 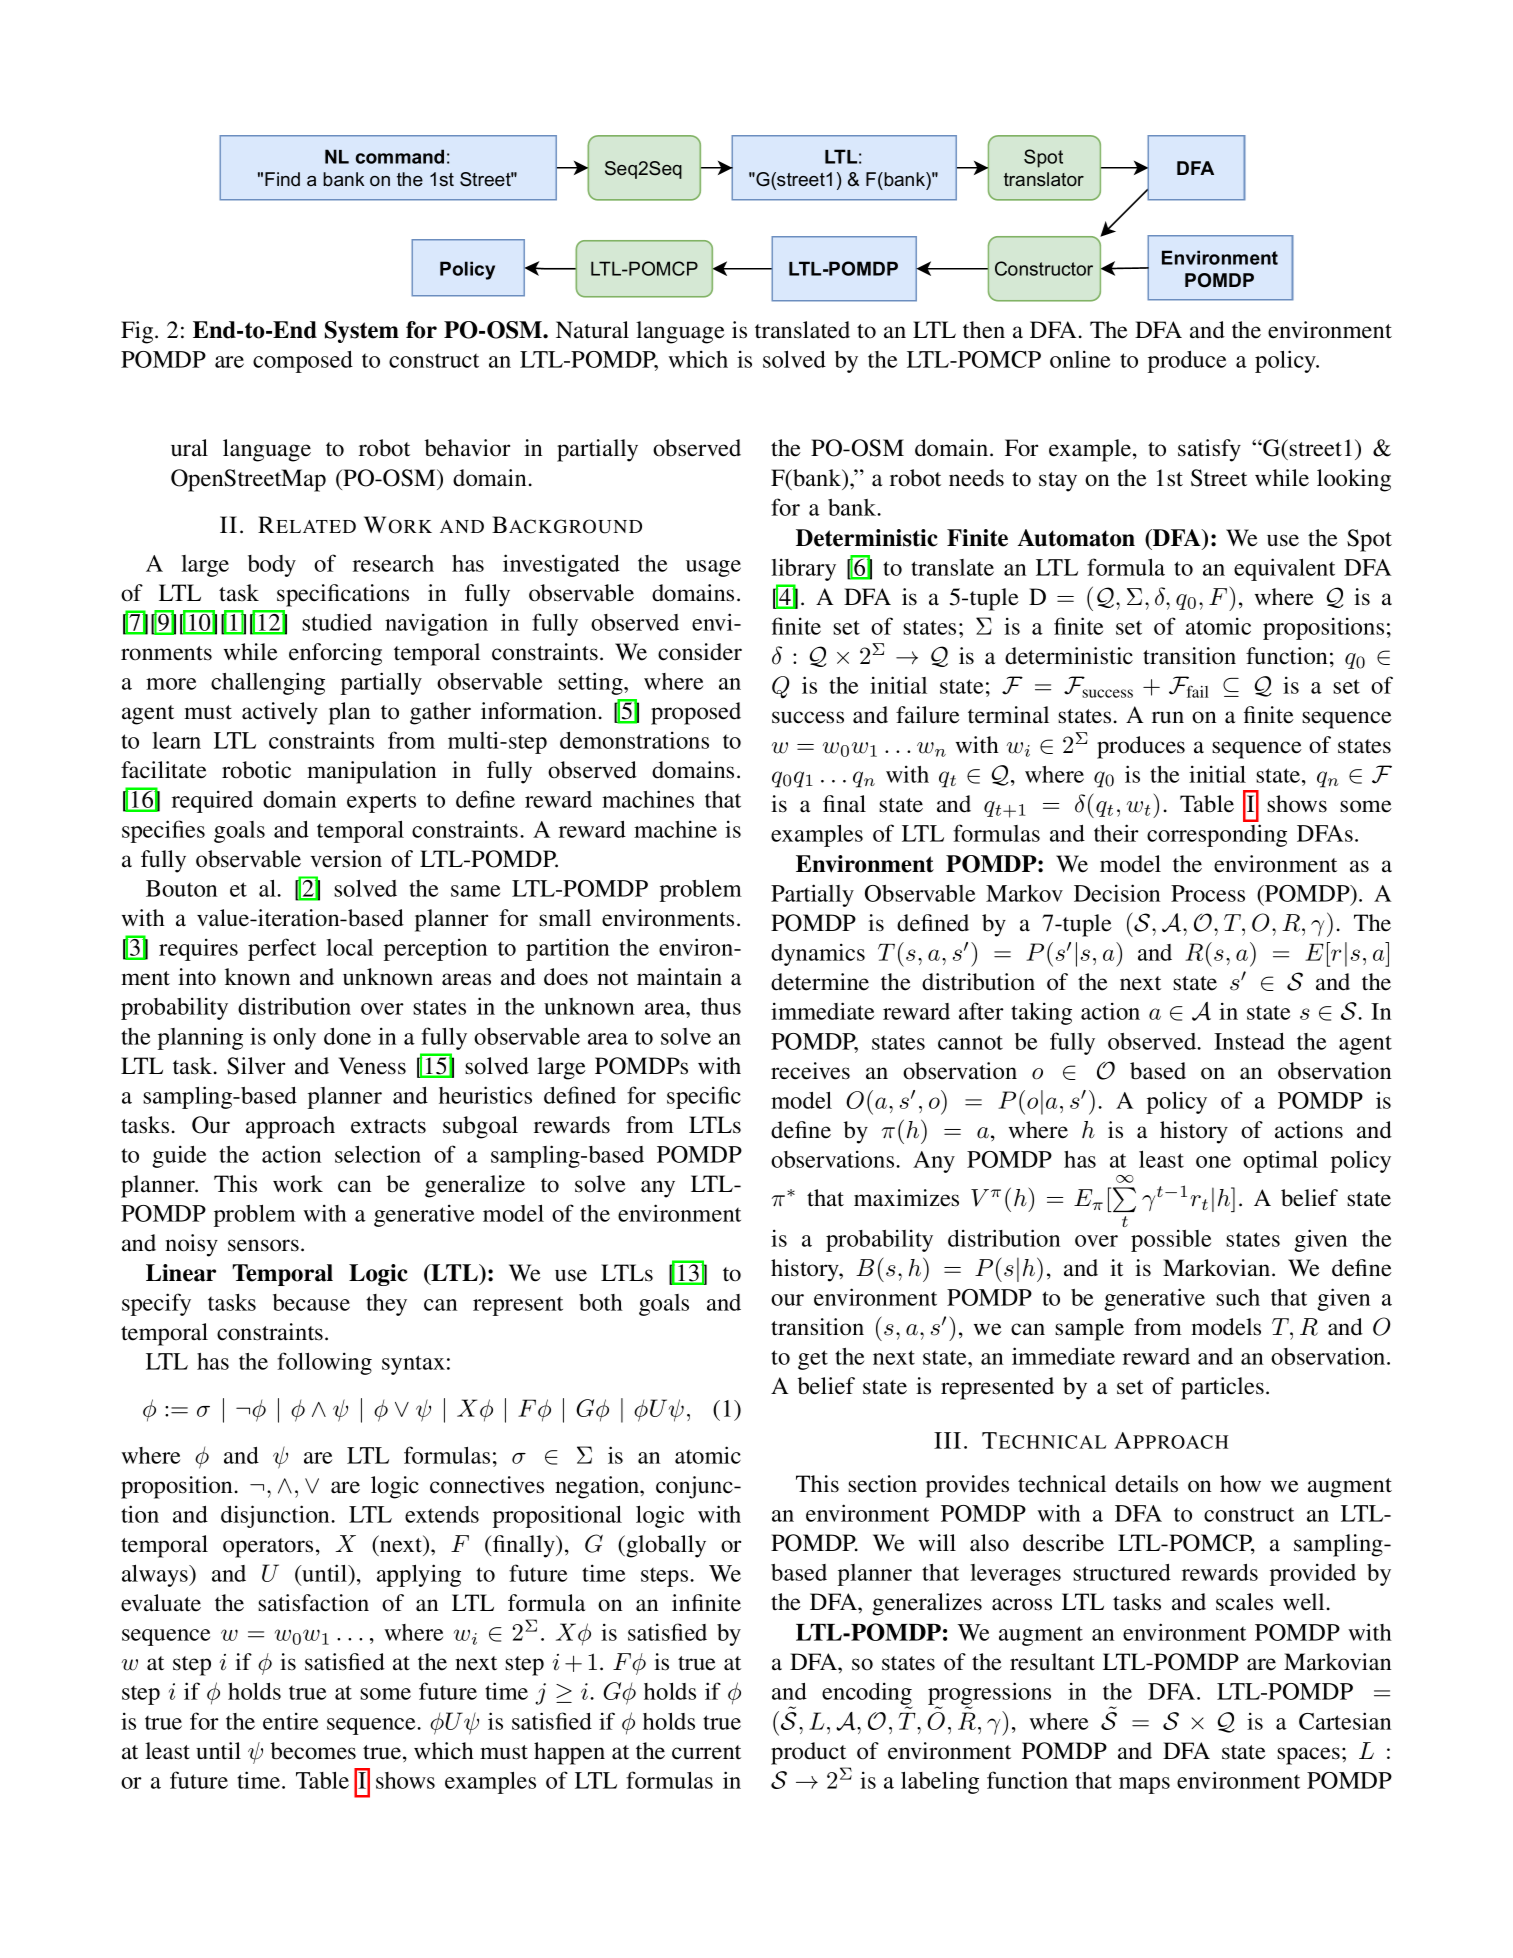 I want to click on thus, so click(x=721, y=1006).
